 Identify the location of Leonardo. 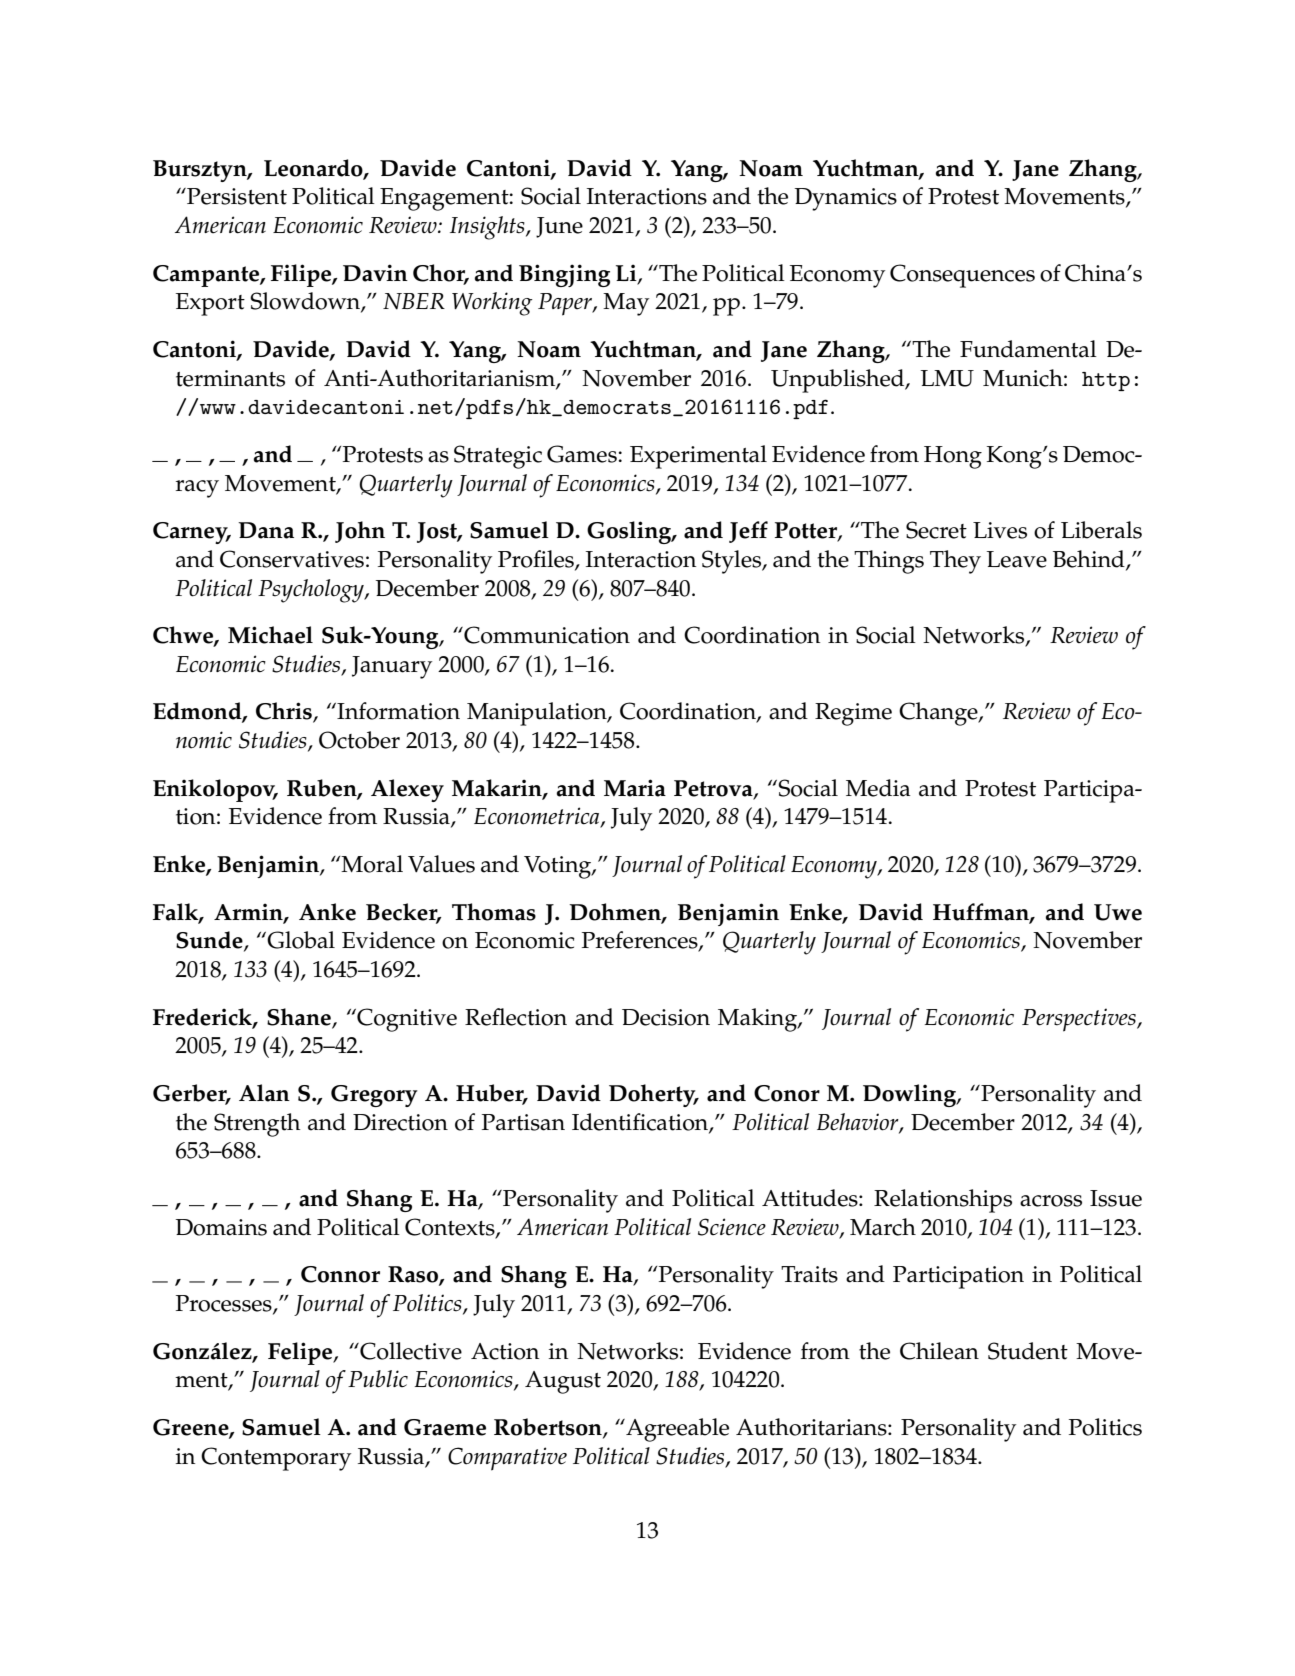
(314, 168).
